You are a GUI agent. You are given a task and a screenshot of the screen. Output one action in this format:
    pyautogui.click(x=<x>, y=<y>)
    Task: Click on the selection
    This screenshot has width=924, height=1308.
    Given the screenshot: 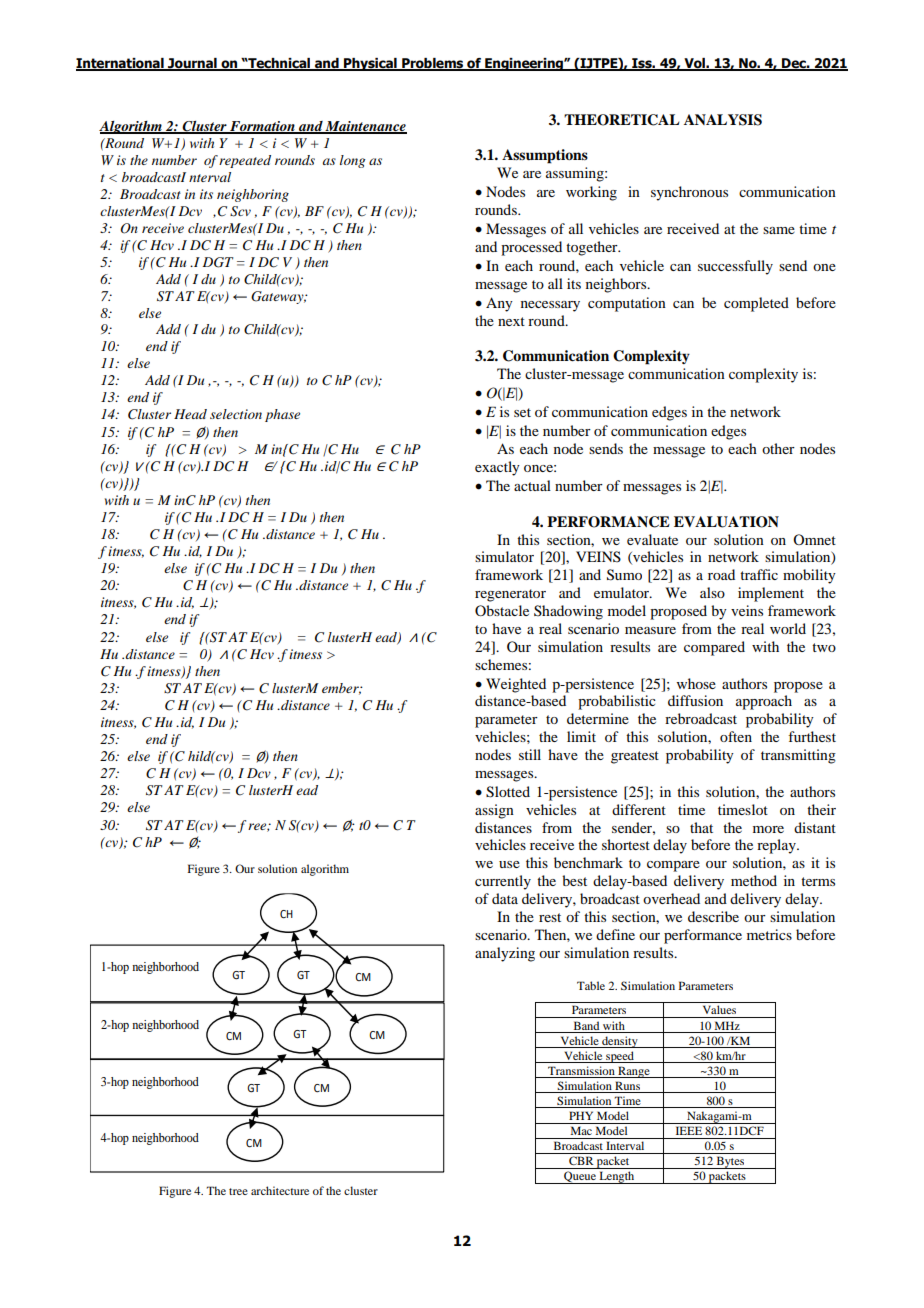 What is the action you would take?
    pyautogui.click(x=236, y=414)
